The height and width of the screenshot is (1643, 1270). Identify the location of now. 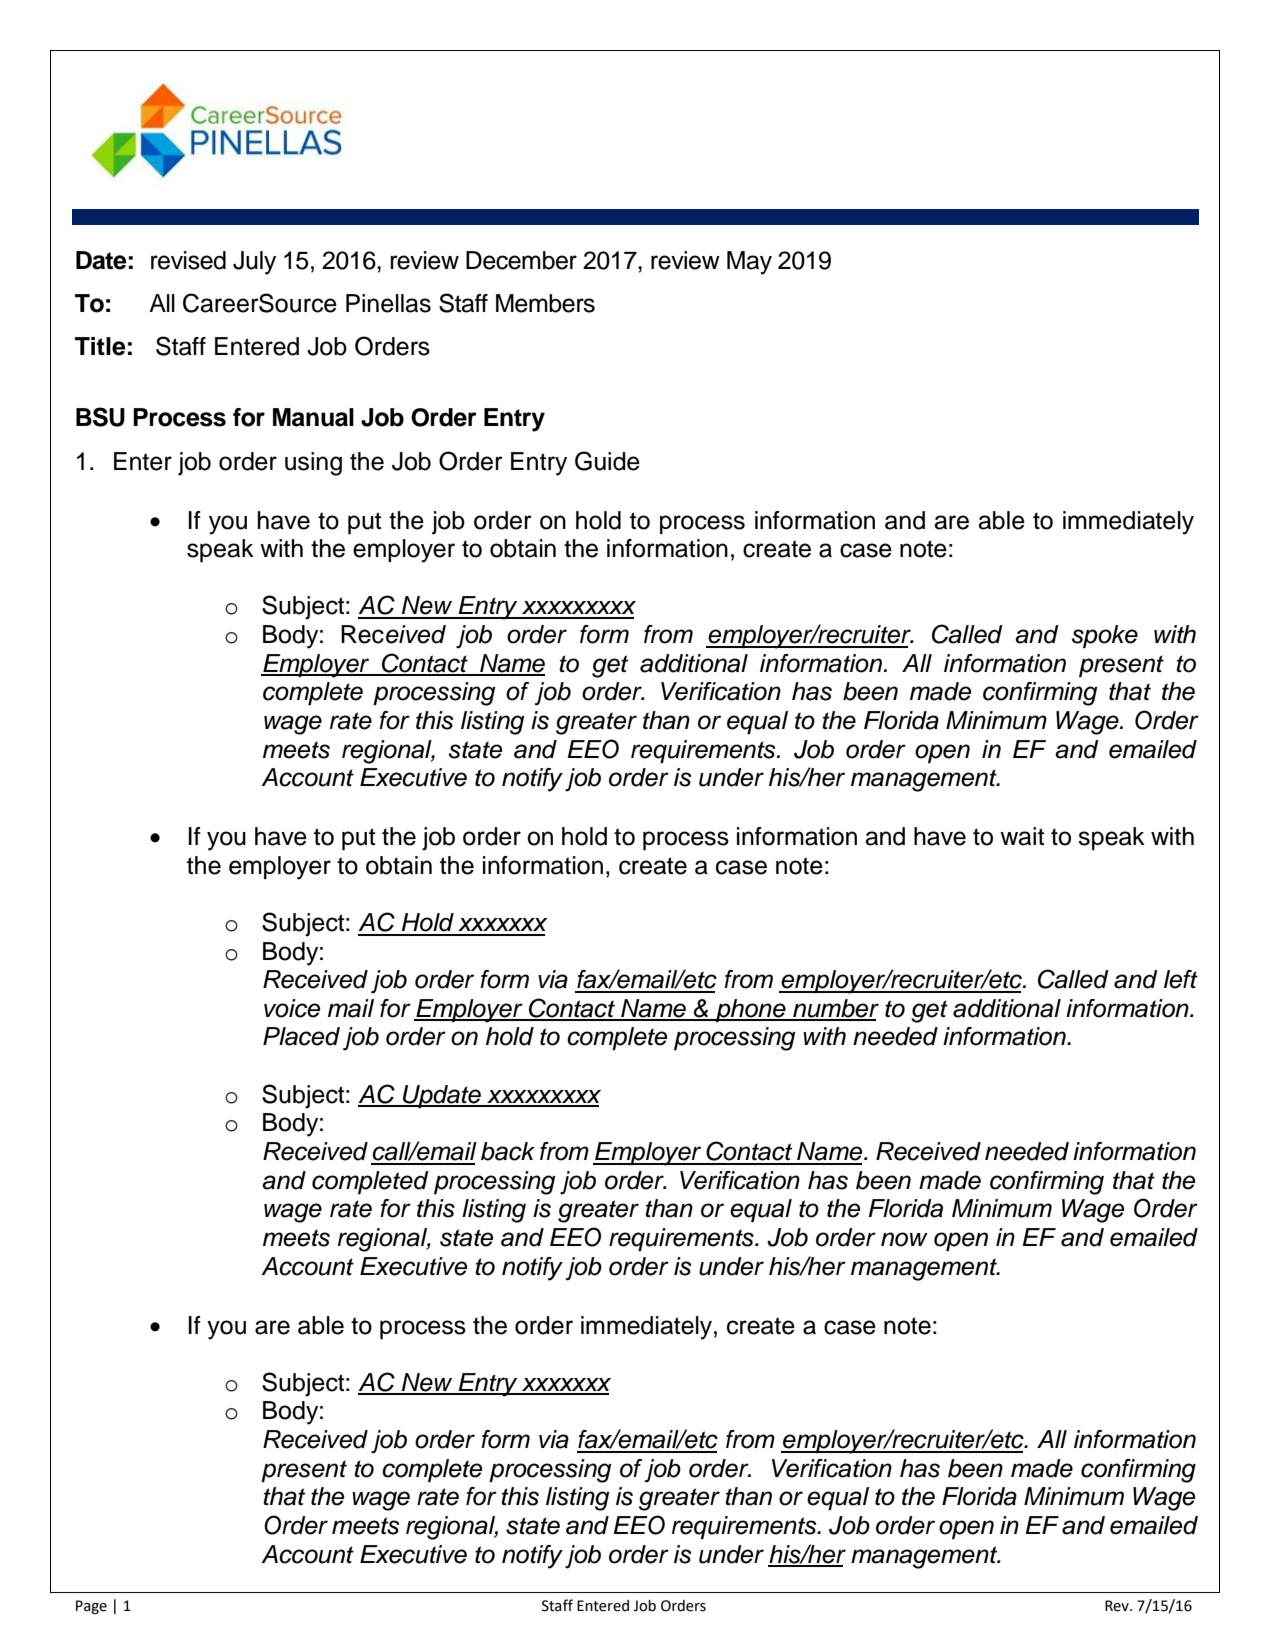
(904, 1239).
